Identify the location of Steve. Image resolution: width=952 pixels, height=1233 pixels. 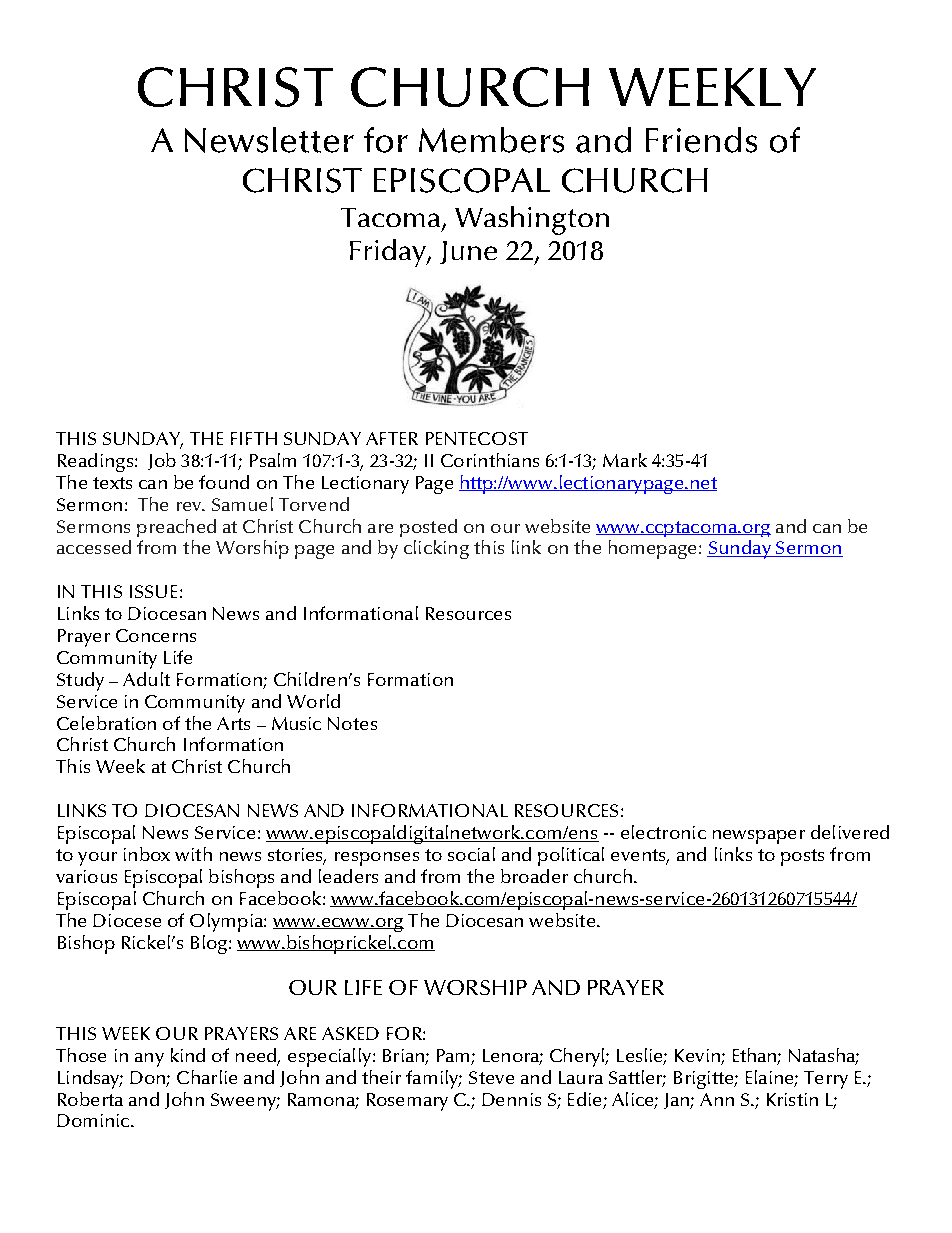
(491, 1077).
